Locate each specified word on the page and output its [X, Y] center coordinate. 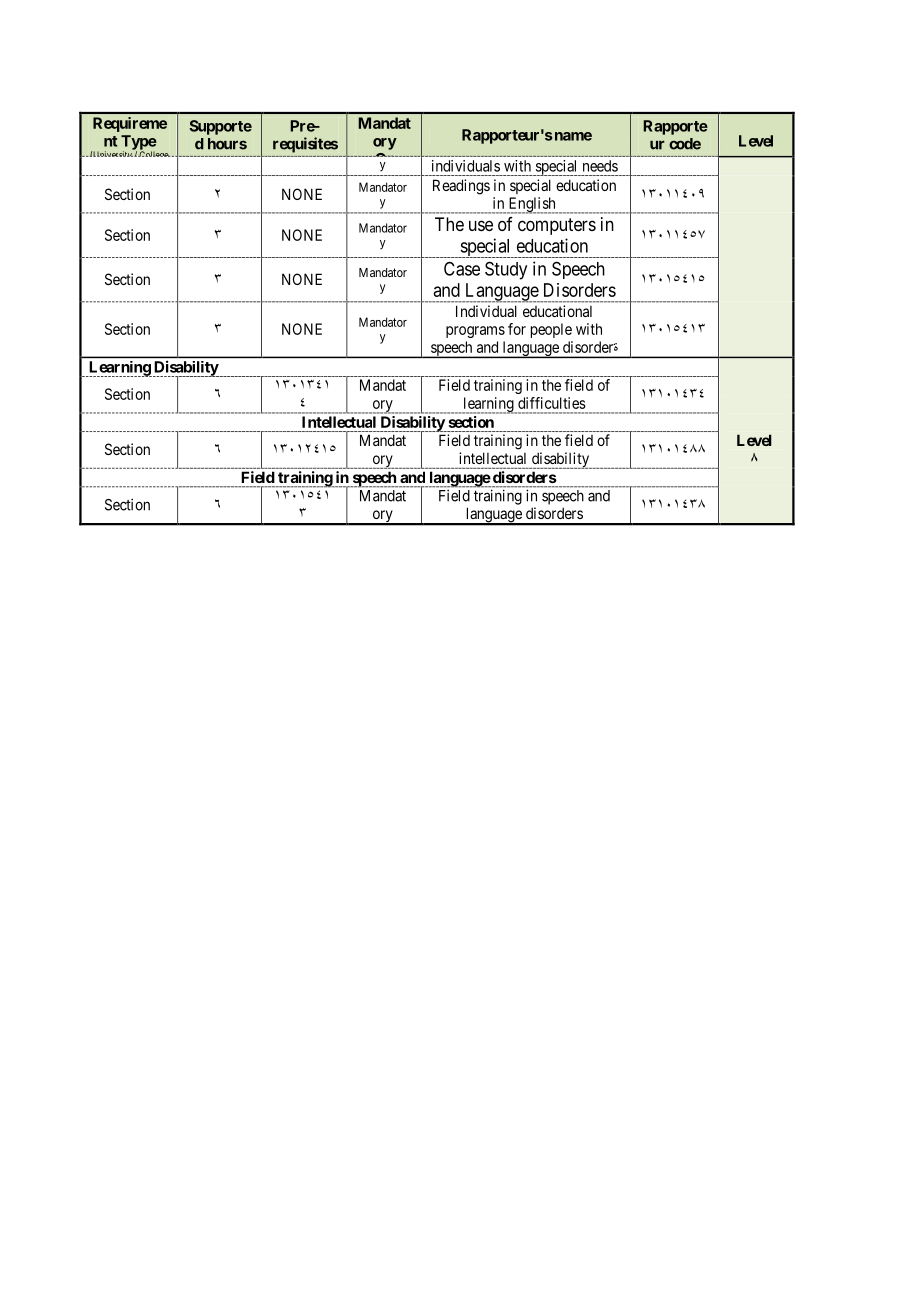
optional [384, 178]
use [481, 225]
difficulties [552, 403]
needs [600, 166]
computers [557, 226]
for [517, 329]
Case [462, 268]
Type [139, 143]
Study [506, 270]
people [551, 330]
